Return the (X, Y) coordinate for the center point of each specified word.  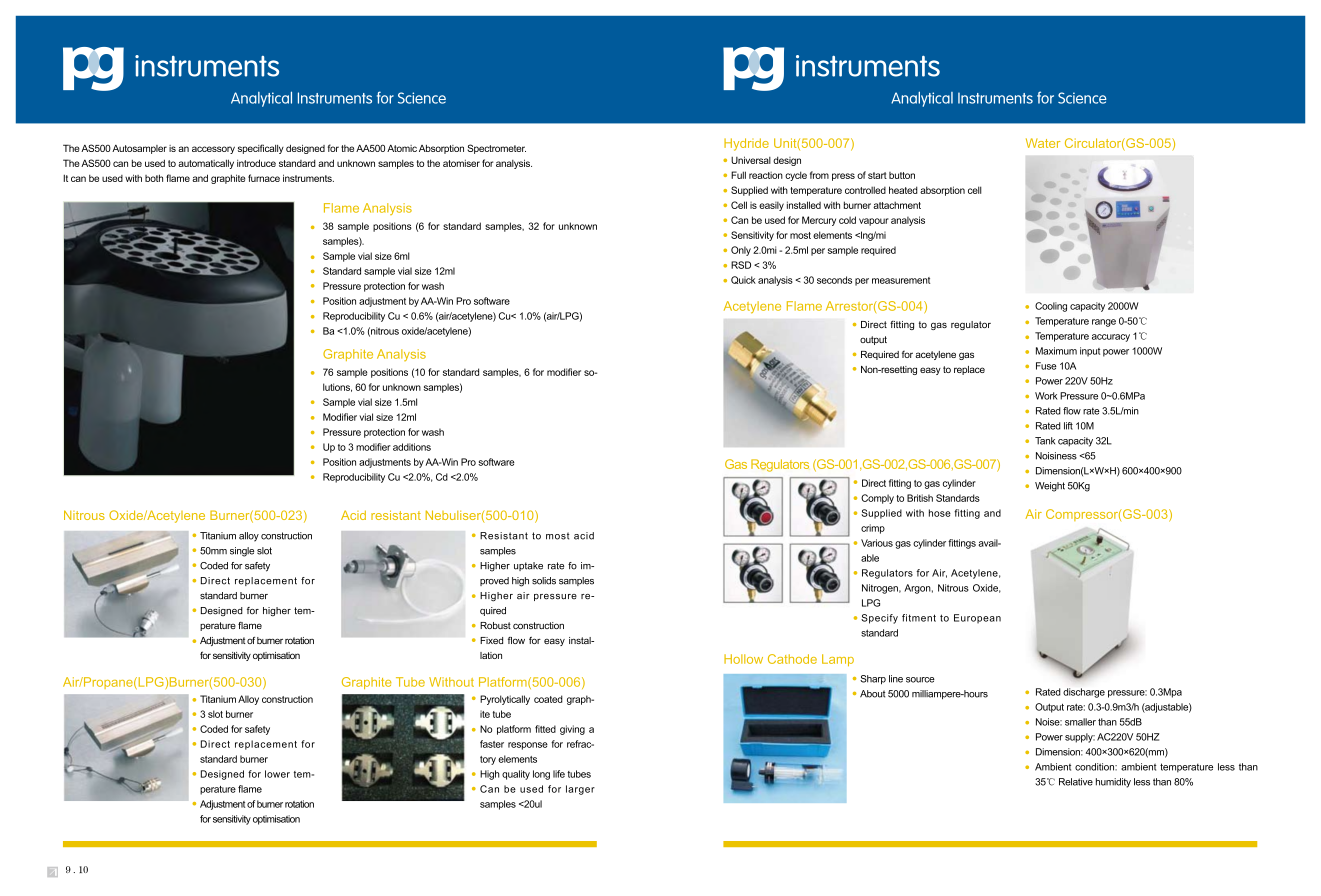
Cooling (1051, 307)
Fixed (491, 640)
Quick (743, 280)
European (977, 619)
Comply (877, 499)
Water (1043, 143)
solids (544, 581)
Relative (1076, 782)
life (559, 774)
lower (277, 774)
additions (412, 447)
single (242, 552)
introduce (256, 163)
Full (738, 175)
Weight (1050, 487)
